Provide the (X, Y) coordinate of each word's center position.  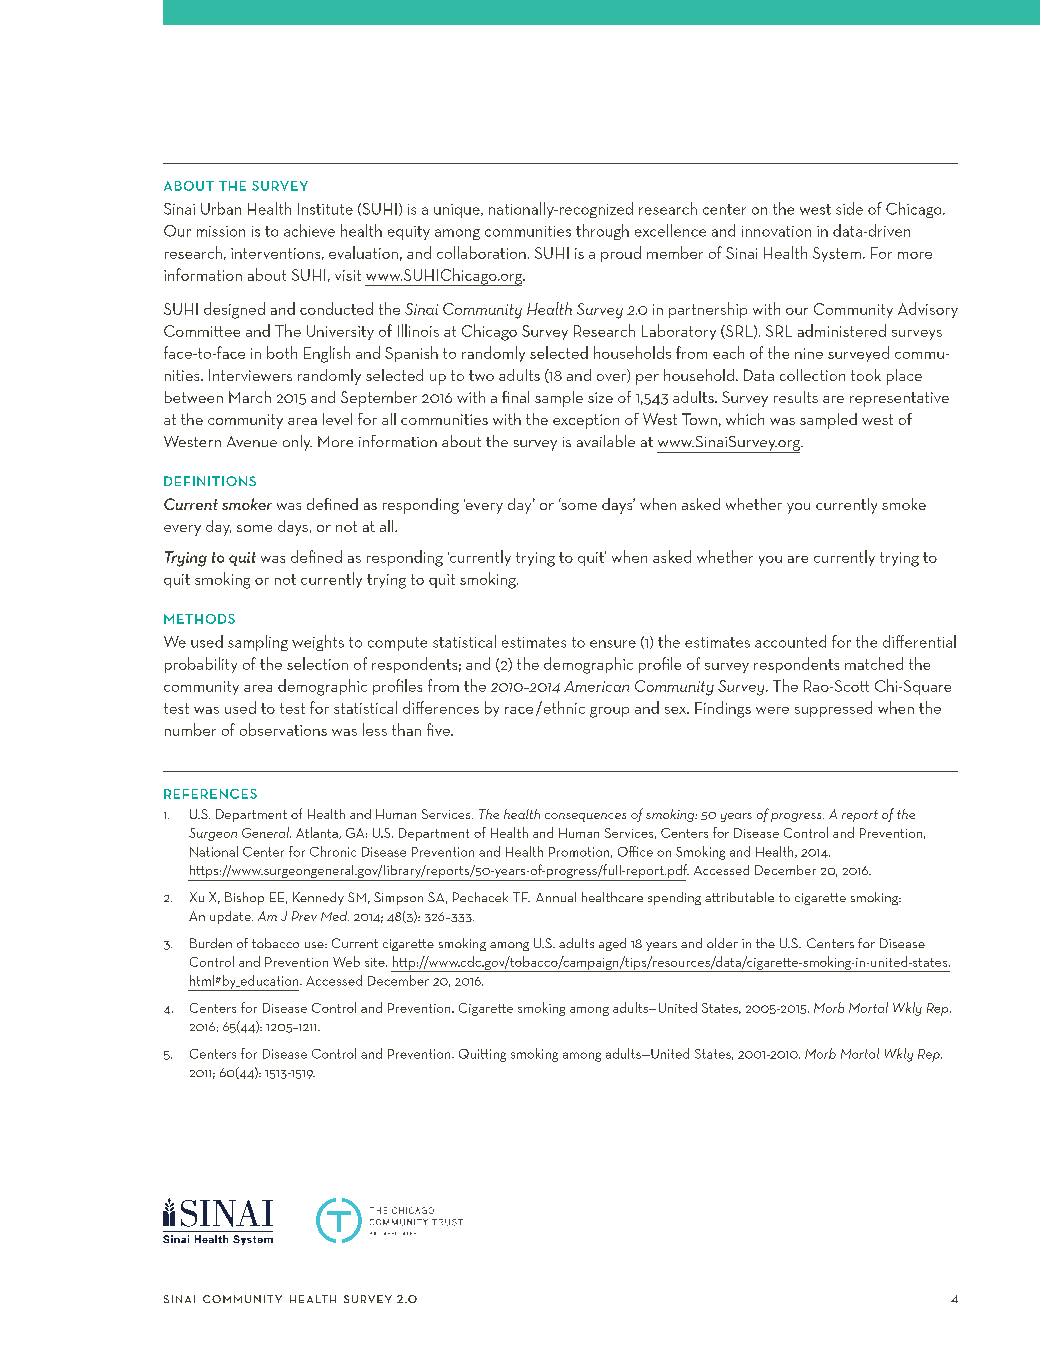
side (849, 208)
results (796, 397)
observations (283, 729)
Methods (199, 619)
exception (586, 421)
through (602, 232)
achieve (309, 230)
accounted (790, 641)
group (609, 712)
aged (612, 944)
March (250, 397)
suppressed (833, 709)
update (231, 917)
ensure (613, 644)
